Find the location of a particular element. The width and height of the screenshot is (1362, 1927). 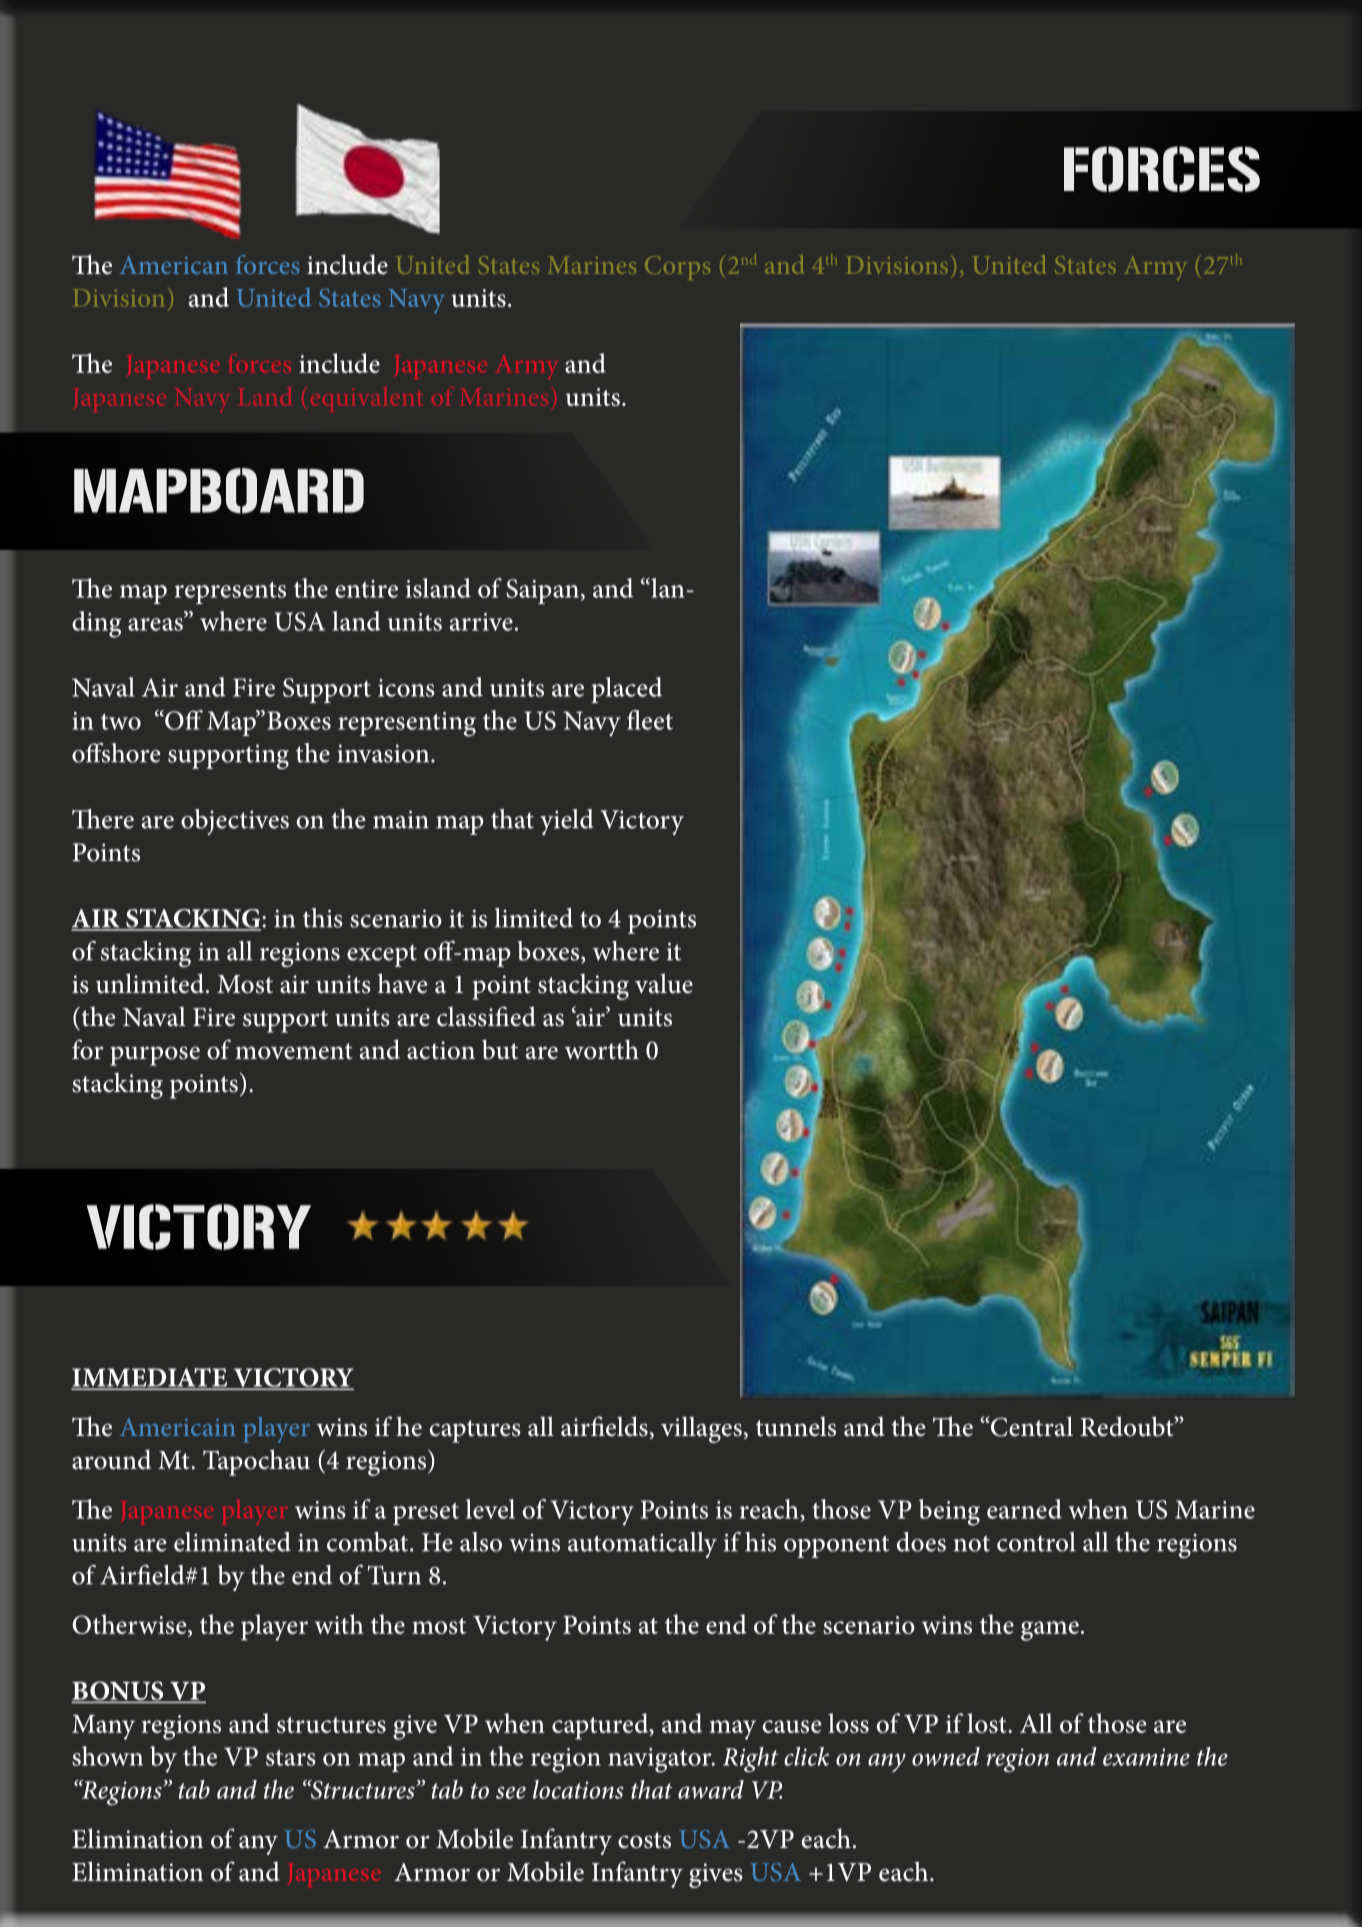

earned is located at coordinates (1024, 1509).
